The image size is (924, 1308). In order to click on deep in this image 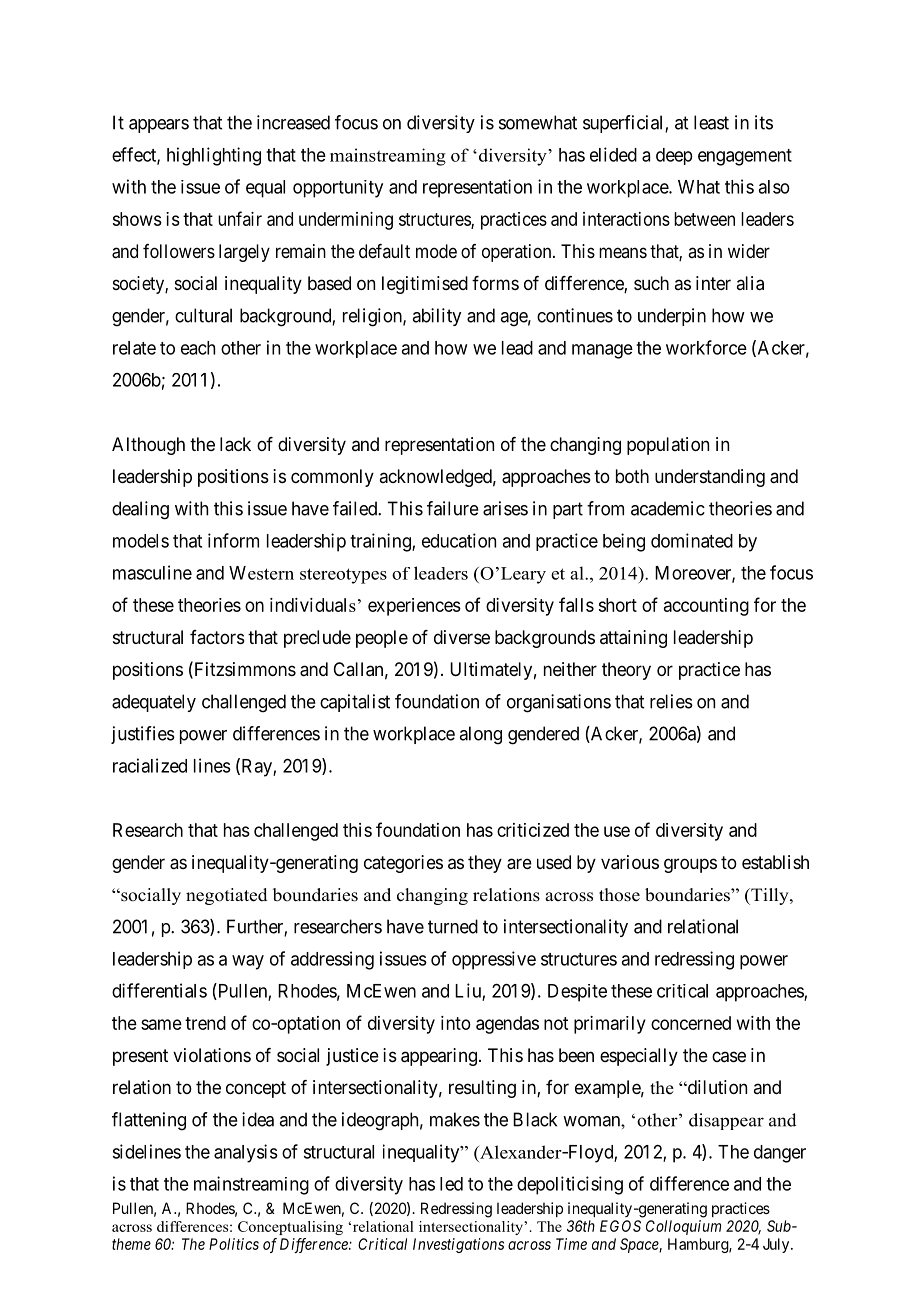, I will do `click(674, 156)`.
